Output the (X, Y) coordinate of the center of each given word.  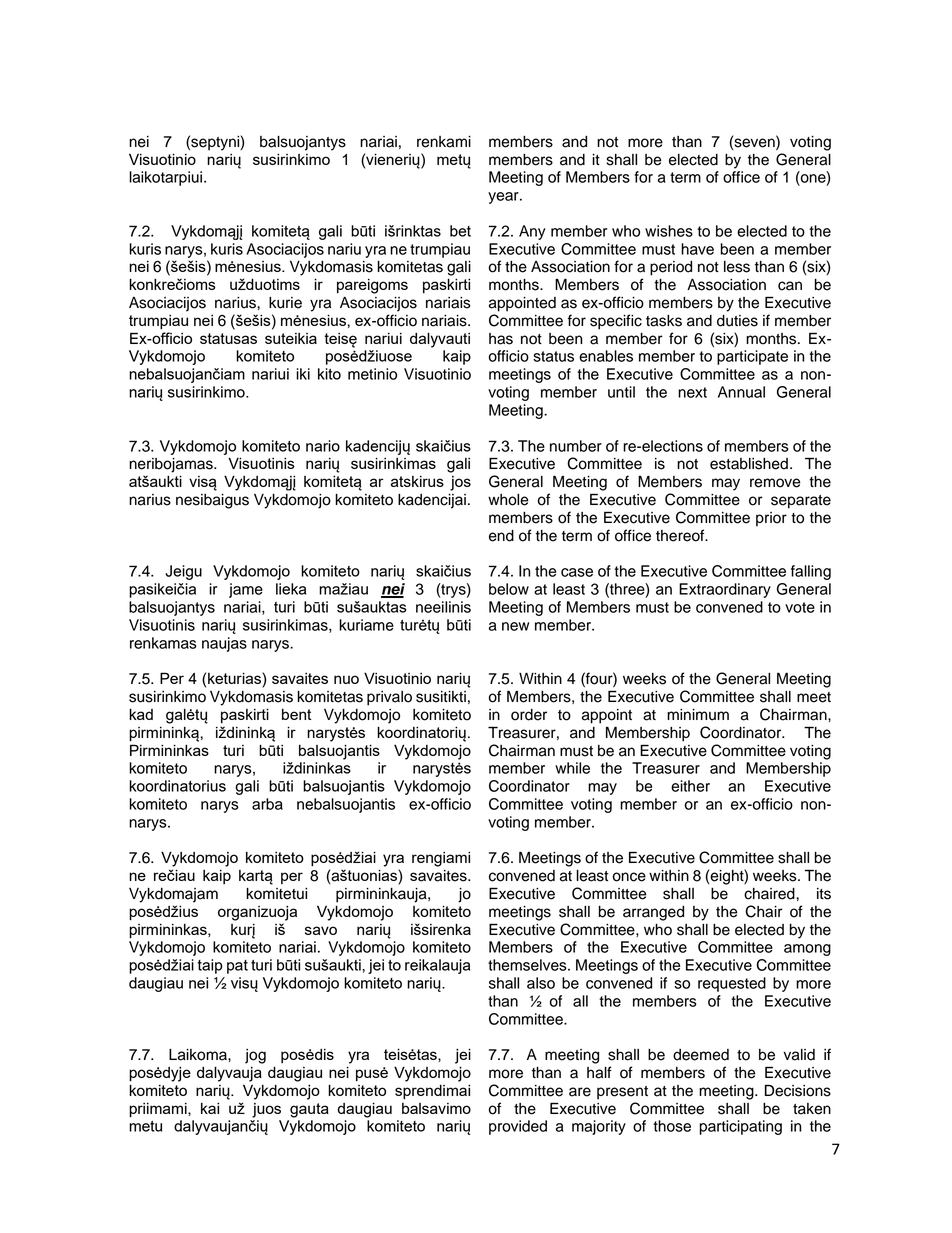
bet (460, 231)
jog (255, 1056)
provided (518, 1127)
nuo (346, 679)
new (515, 626)
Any (532, 232)
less (737, 267)
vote (800, 607)
